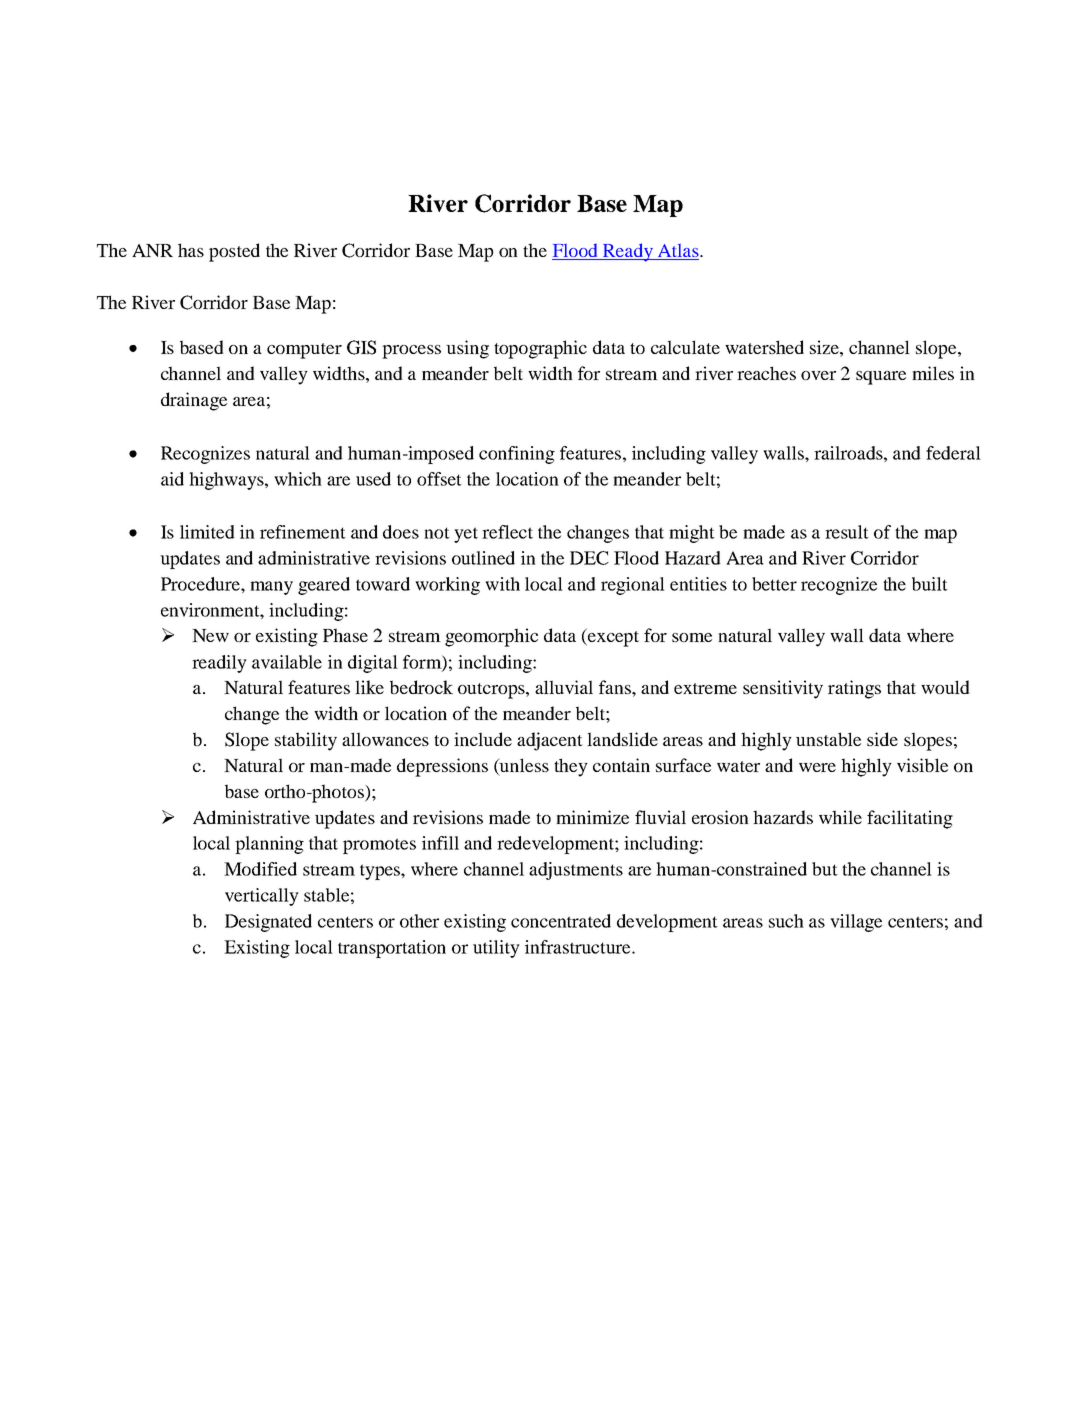 The width and height of the screenshot is (1091, 1412). Describe the element at coordinates (854, 689) in the screenshot. I see `ratings` at that location.
